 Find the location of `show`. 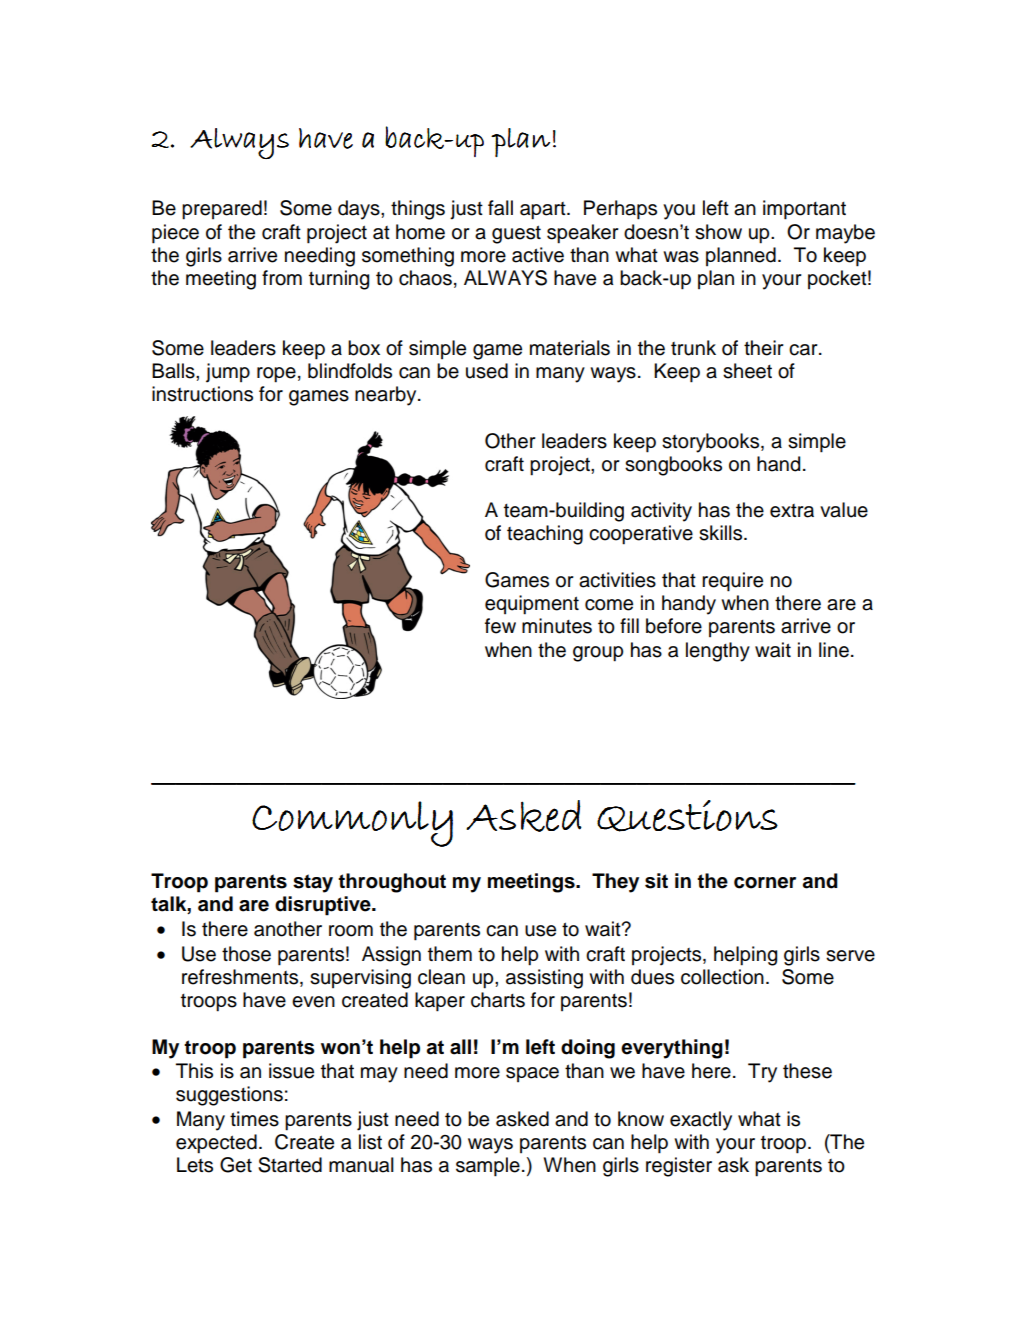

show is located at coordinates (718, 232).
